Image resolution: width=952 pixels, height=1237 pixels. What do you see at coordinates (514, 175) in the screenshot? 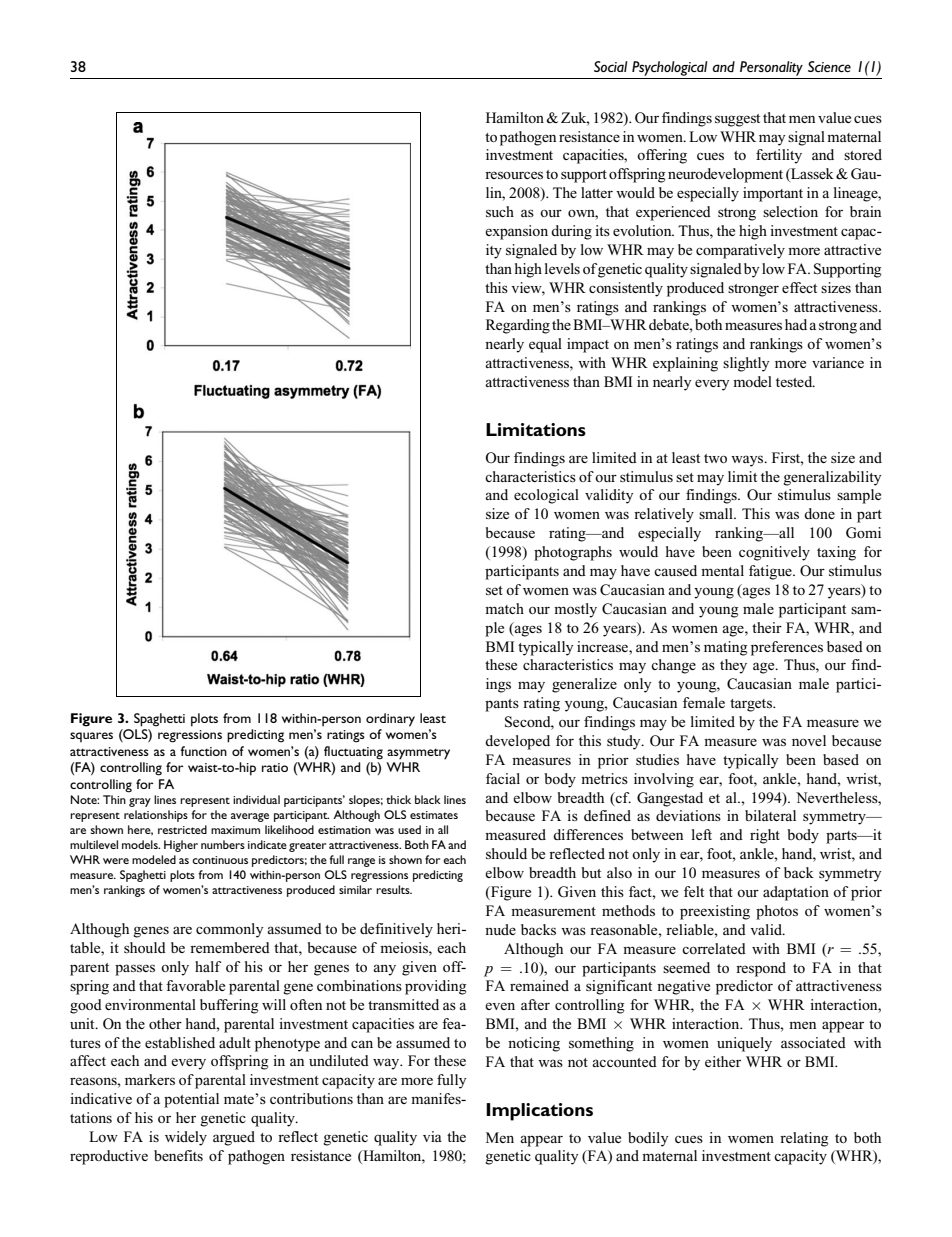
I see `resources` at bounding box center [514, 175].
